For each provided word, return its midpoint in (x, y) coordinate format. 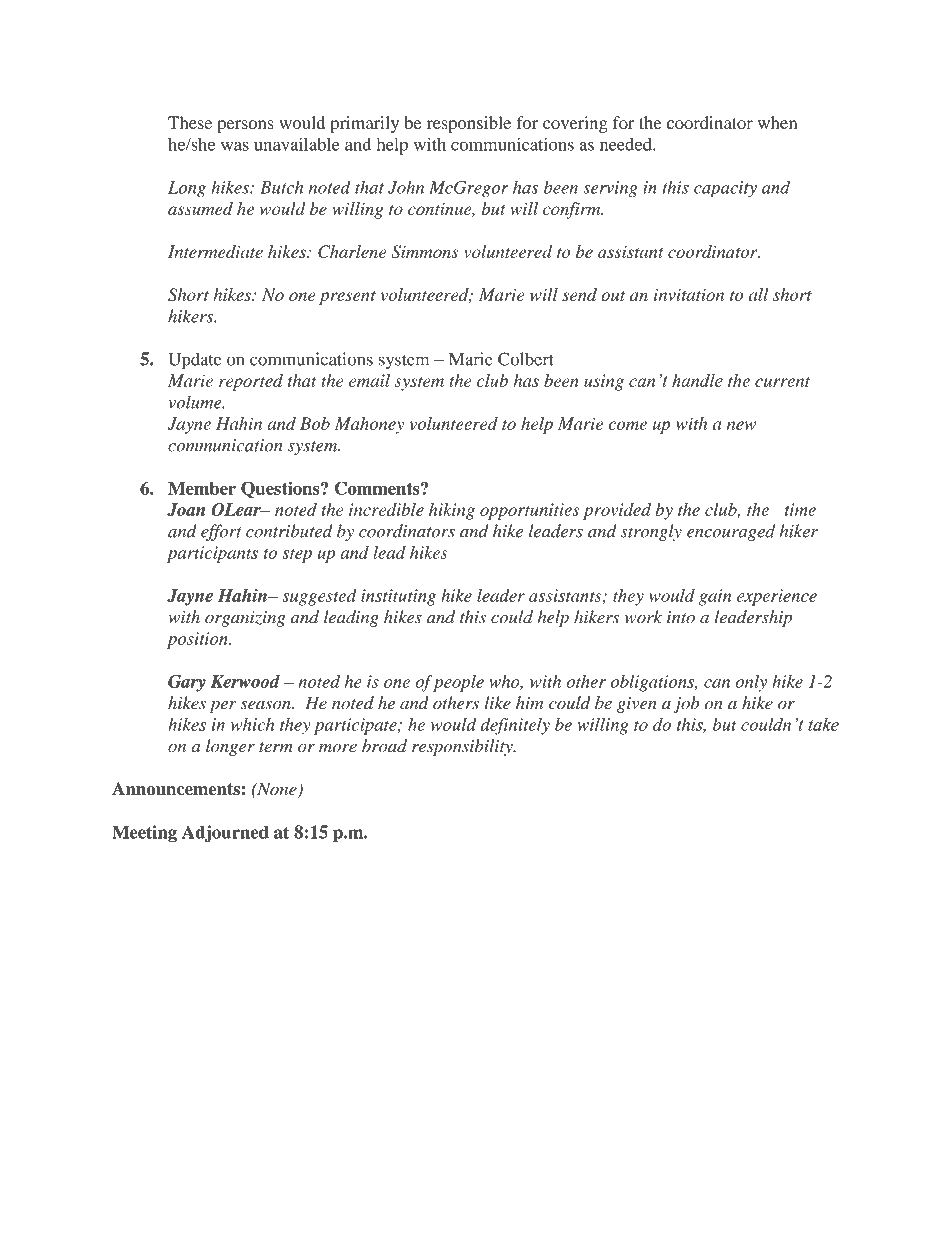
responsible (469, 124)
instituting (398, 597)
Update (195, 361)
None (277, 790)
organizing (245, 619)
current (782, 382)
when (777, 122)
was (235, 146)
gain (715, 597)
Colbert (526, 359)
